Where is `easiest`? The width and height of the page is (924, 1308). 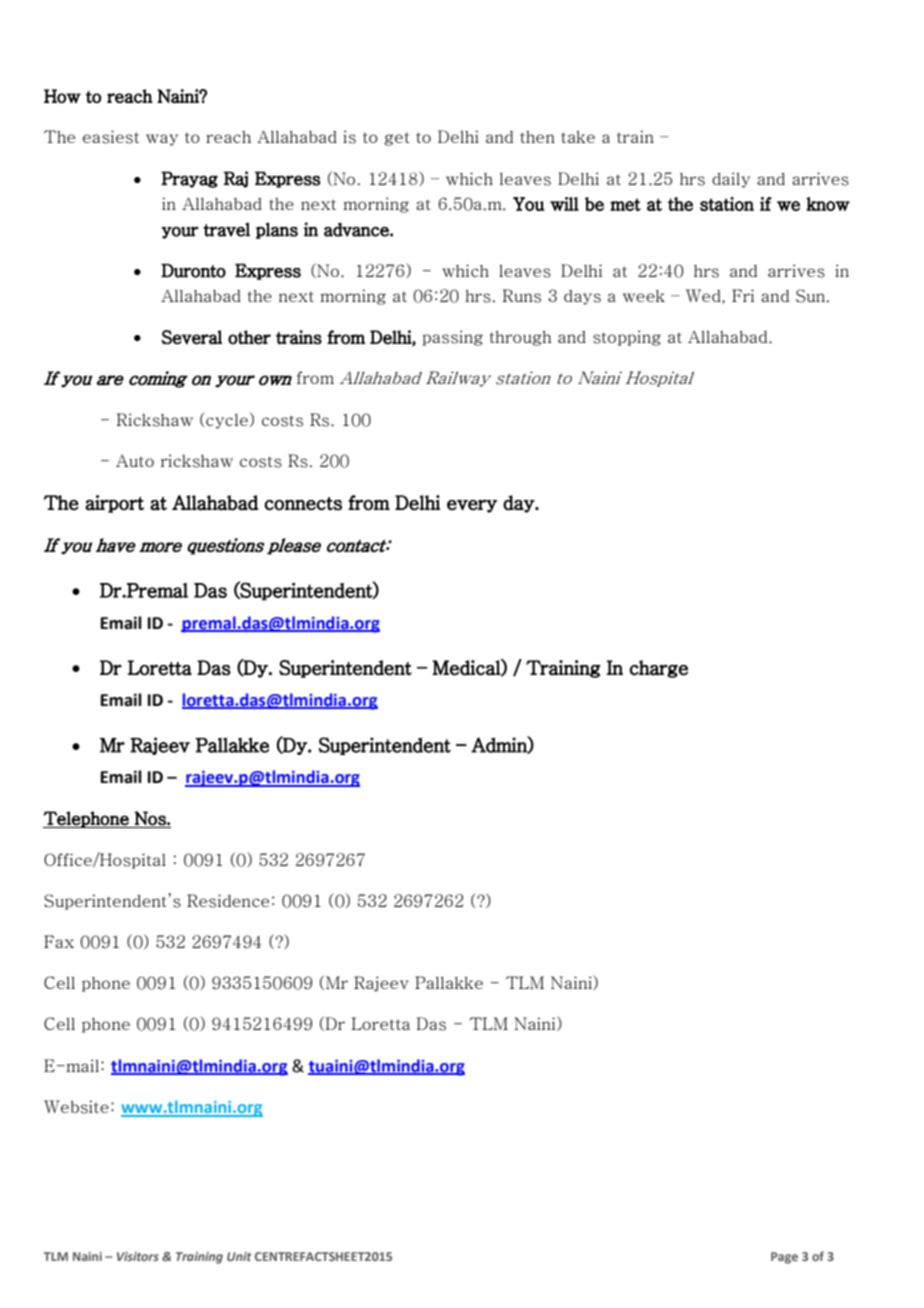
easiest is located at coordinates (111, 137).
